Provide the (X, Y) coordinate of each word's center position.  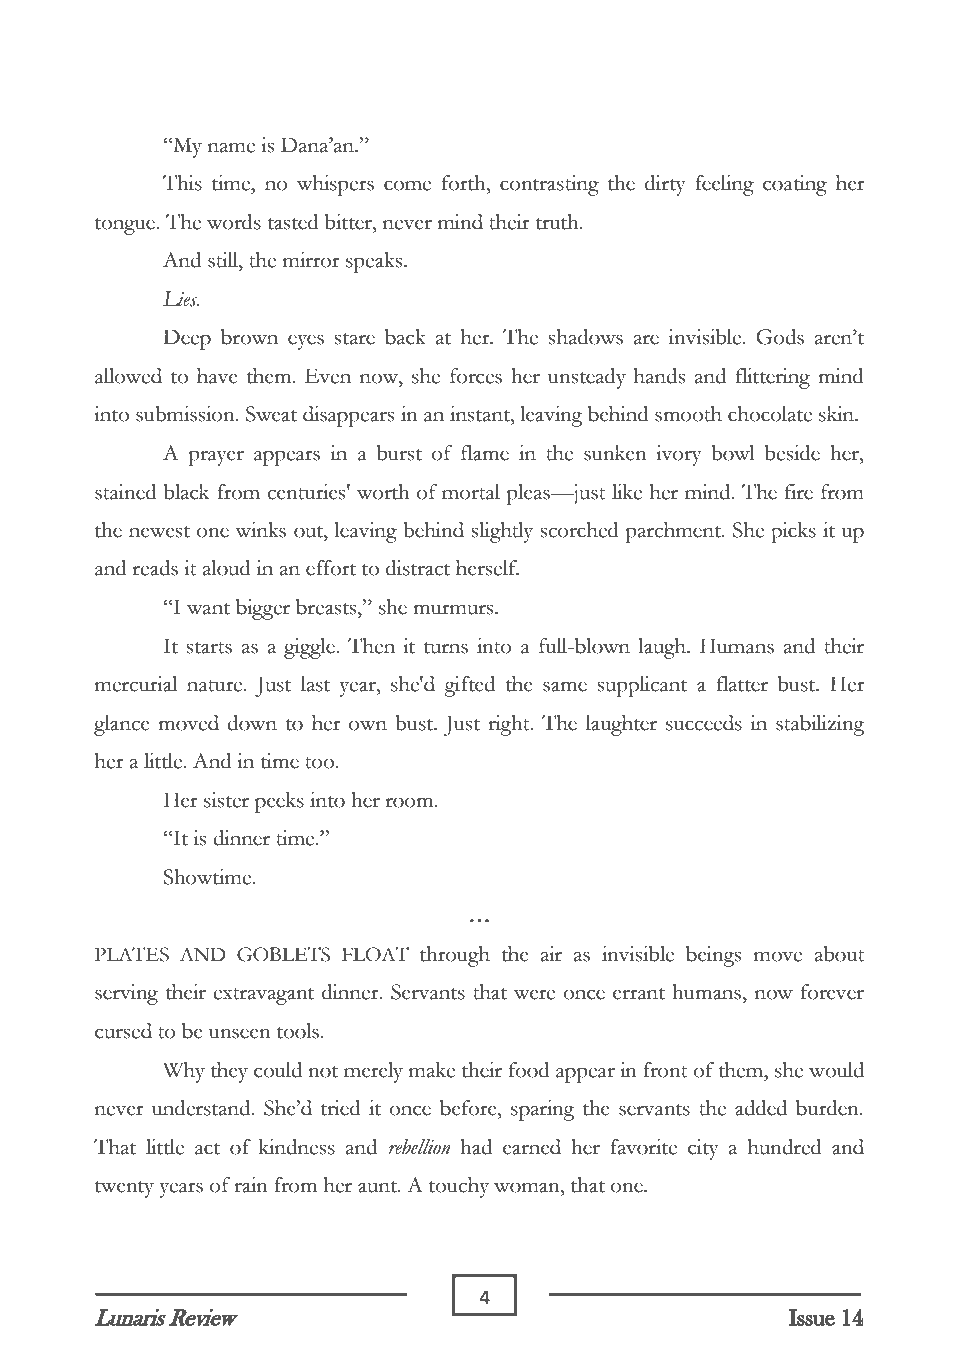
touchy (459, 1187)
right (510, 725)
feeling (724, 185)
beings (713, 956)
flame (485, 453)
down (252, 723)
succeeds (704, 723)
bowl (733, 453)
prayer (216, 458)
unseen (240, 1033)
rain (251, 1185)
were (534, 994)
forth (465, 183)
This (182, 183)
